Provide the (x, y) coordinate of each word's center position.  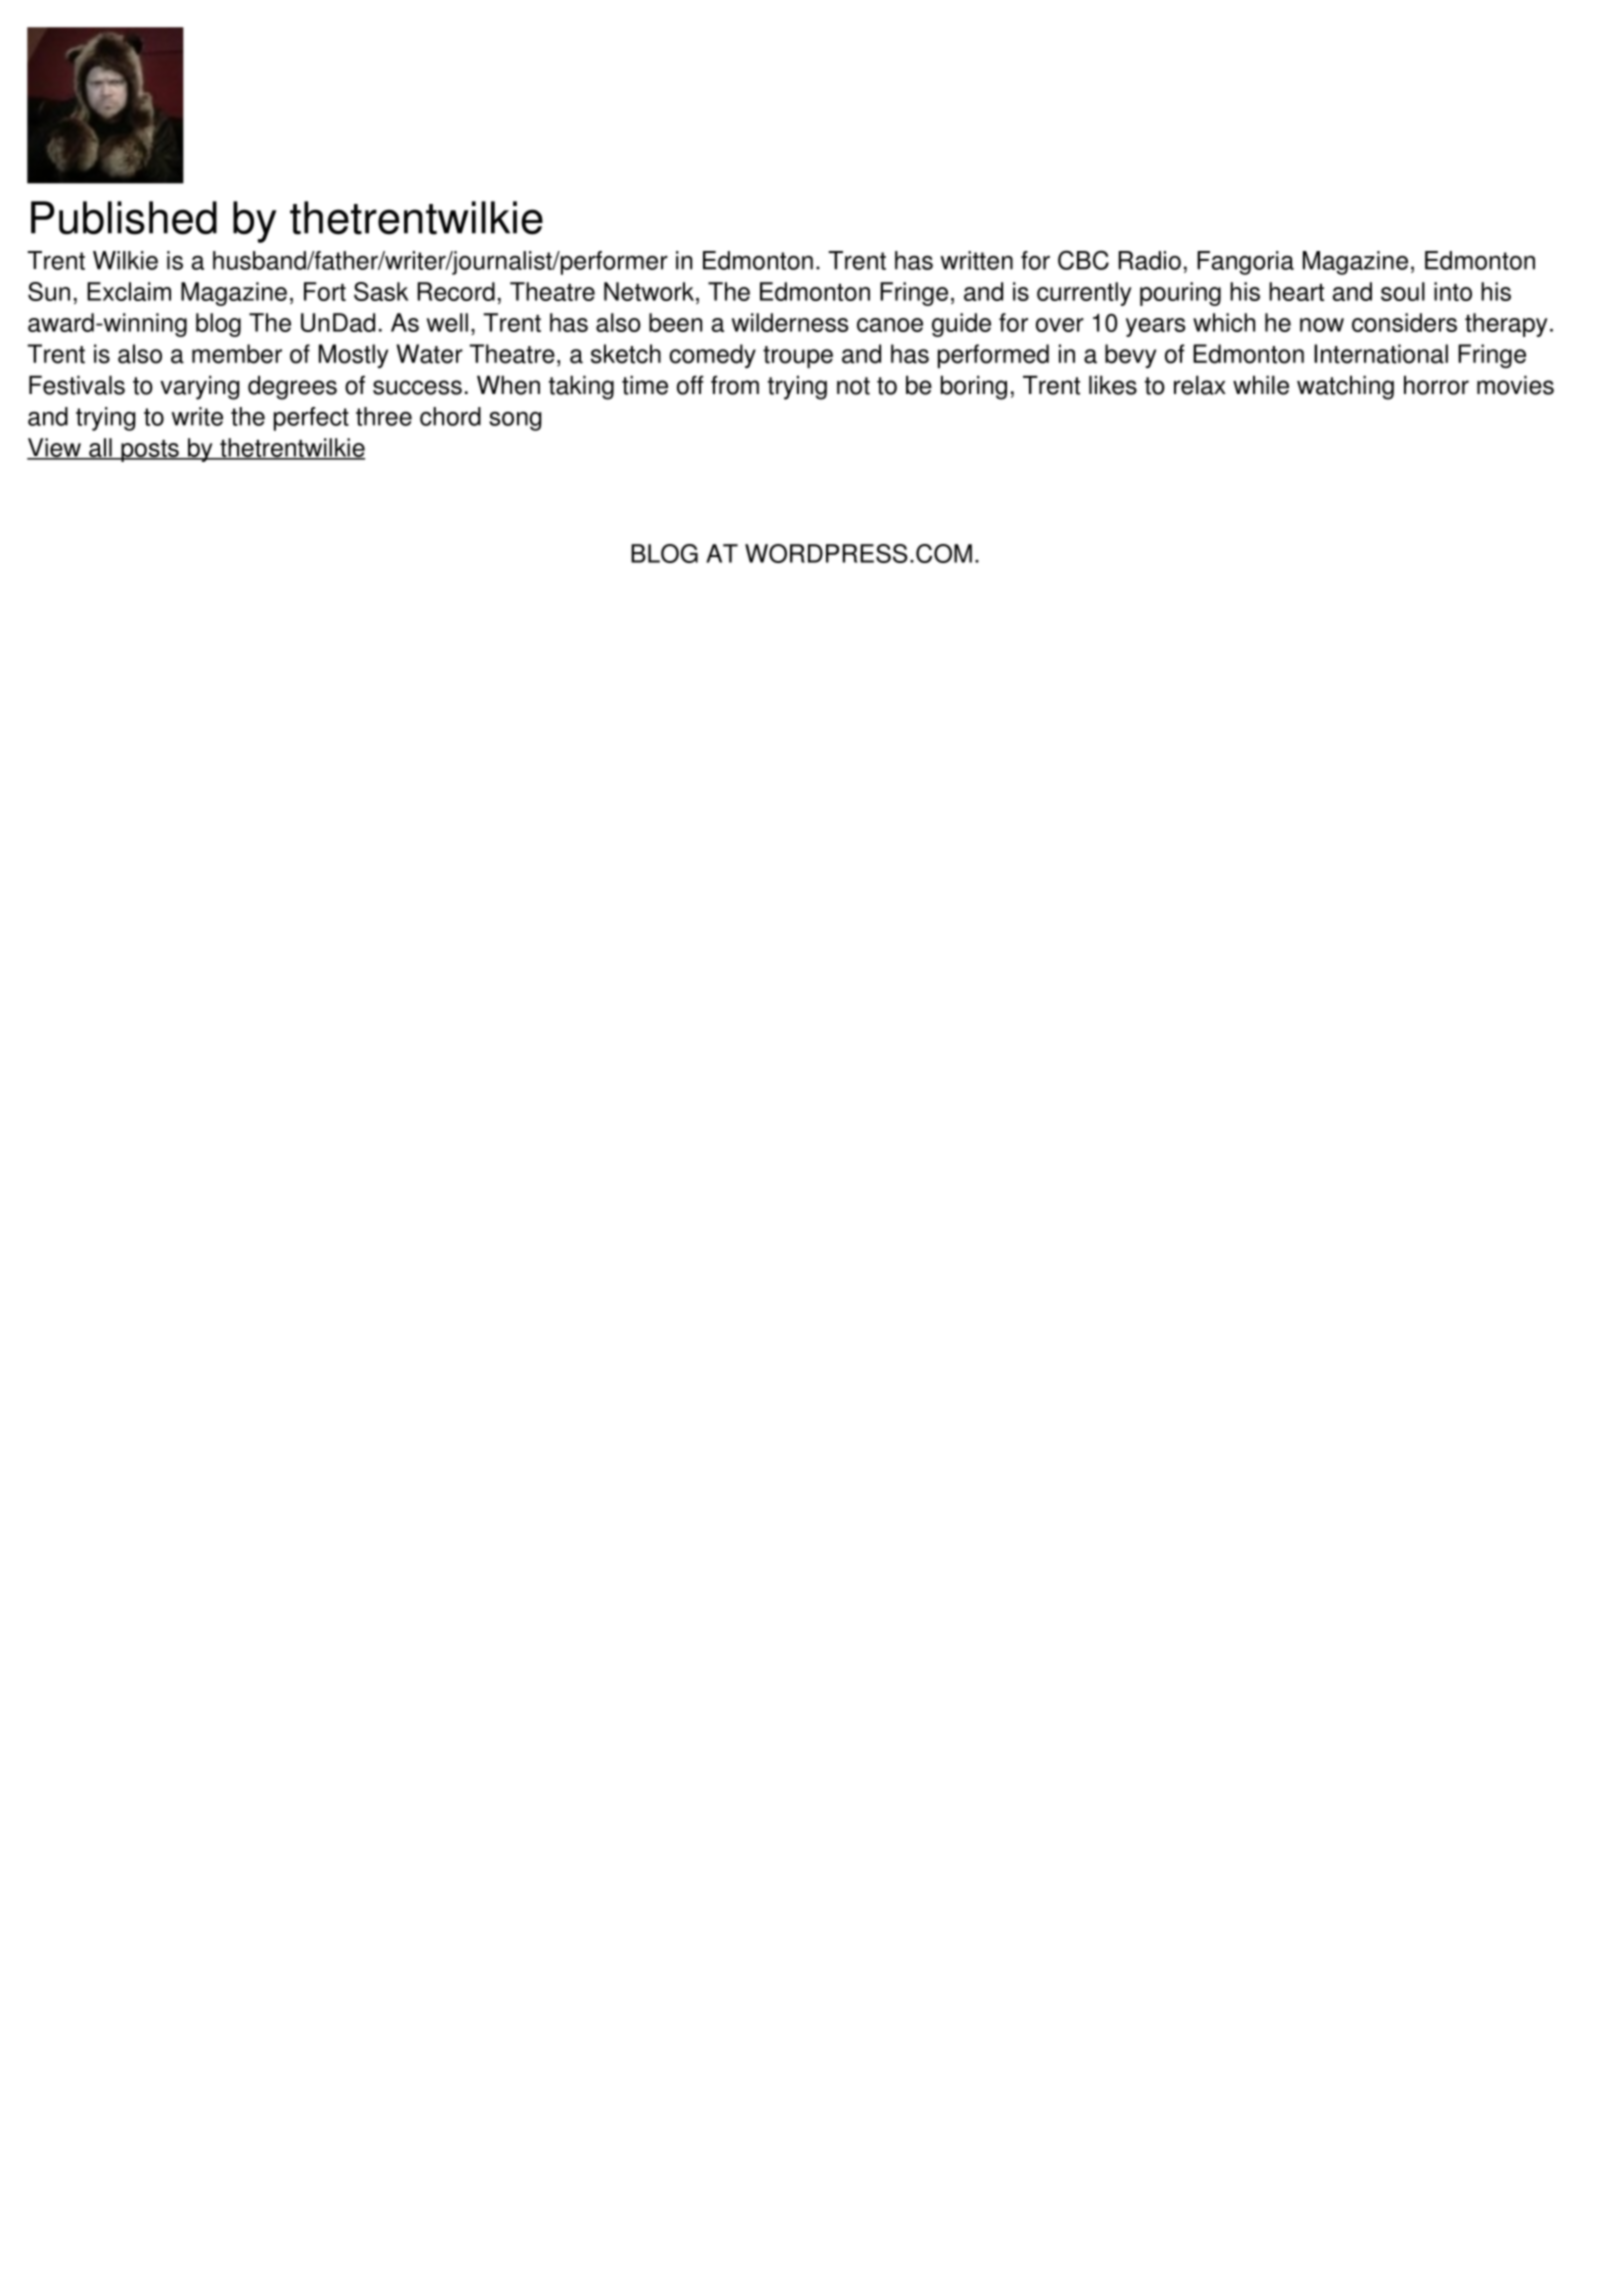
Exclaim (129, 291)
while (1261, 385)
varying (200, 387)
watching (1345, 387)
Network (650, 291)
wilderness (790, 322)
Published (124, 218)
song (515, 421)
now (1322, 325)
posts (150, 451)
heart (1296, 291)
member (237, 354)
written (976, 260)
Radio (1150, 260)
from (735, 385)
